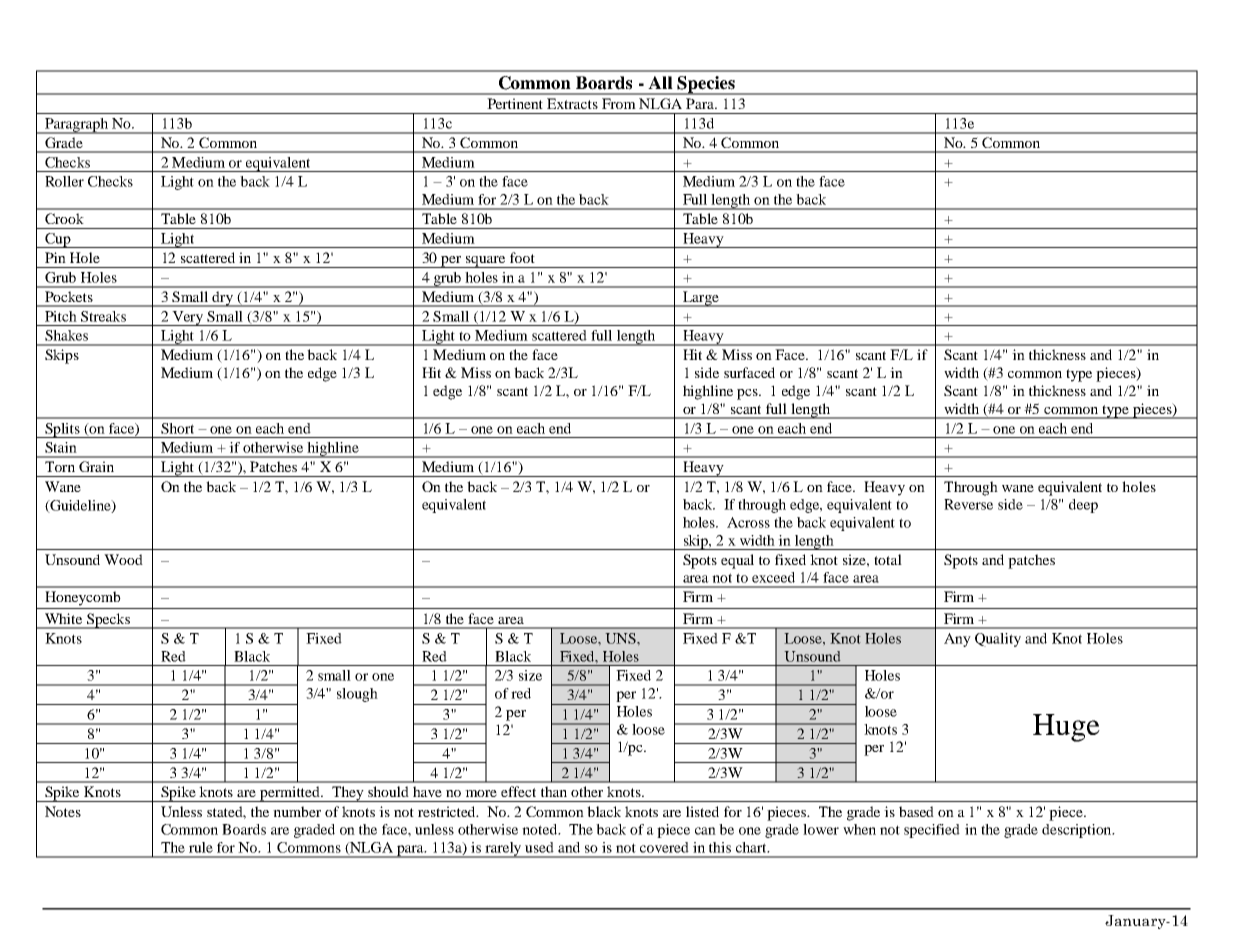  I want to click on Across, so click(748, 522).
